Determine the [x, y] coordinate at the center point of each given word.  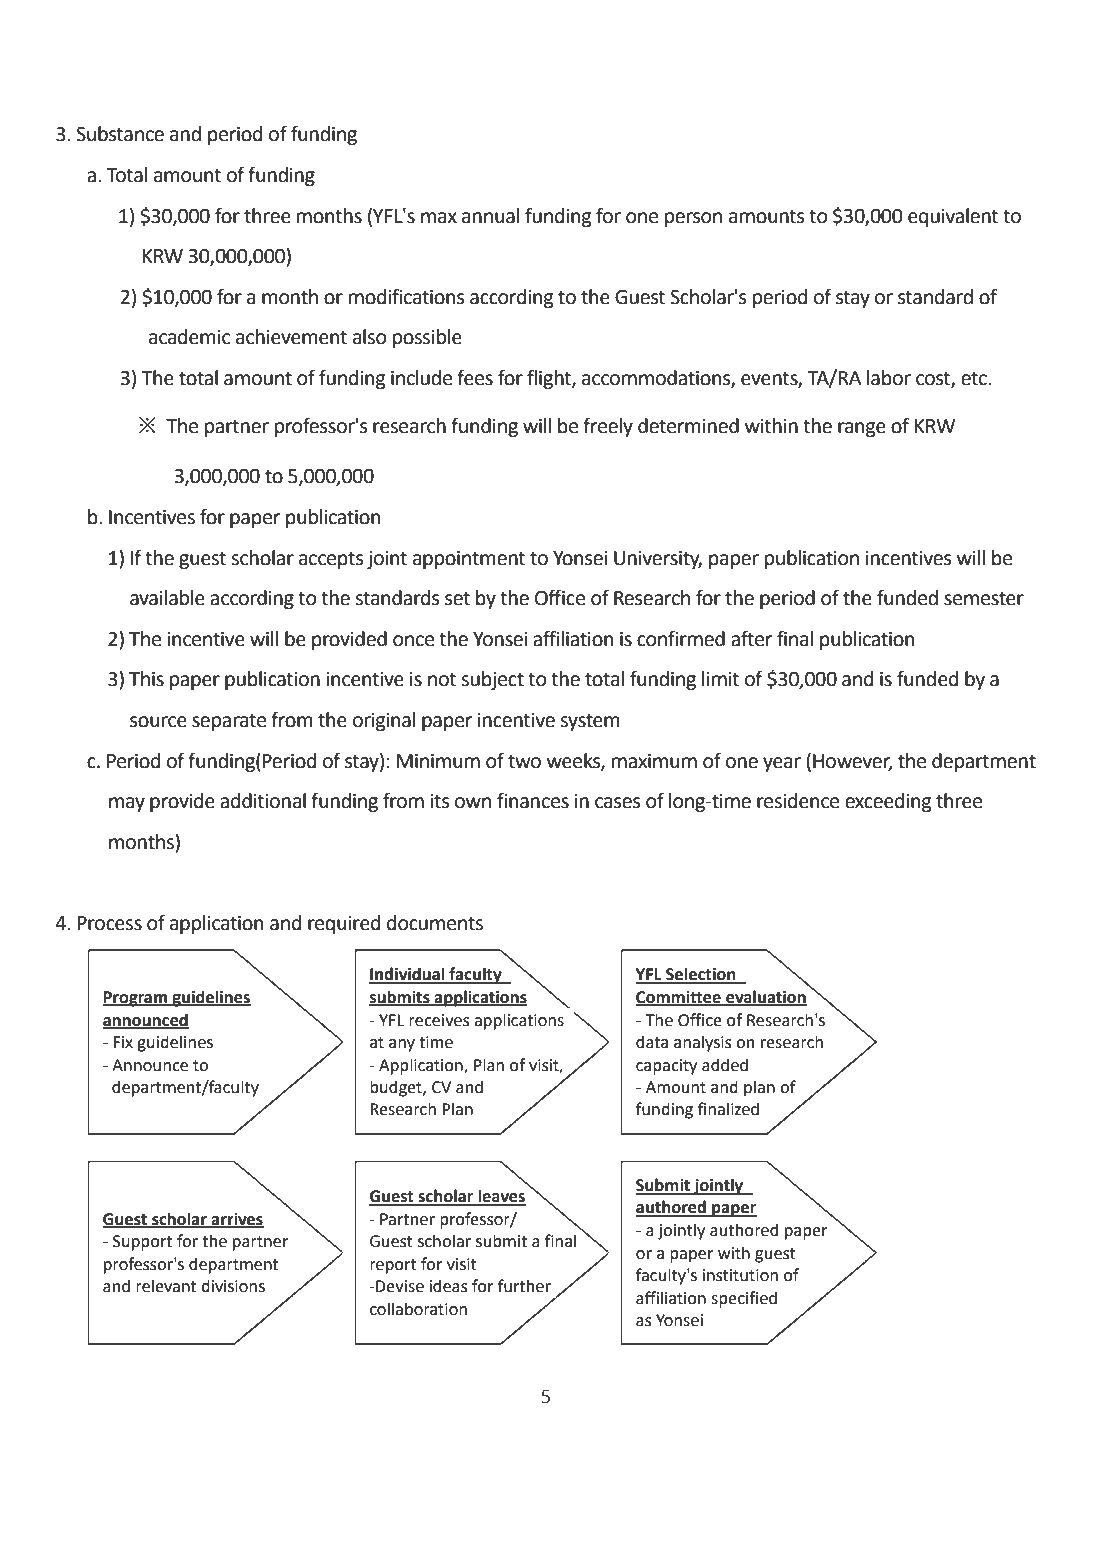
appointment [469, 559]
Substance [120, 134]
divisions [233, 1286]
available [167, 598]
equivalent [953, 217]
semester [984, 599]
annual [491, 216]
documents [435, 923]
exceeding [888, 802]
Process [109, 923]
